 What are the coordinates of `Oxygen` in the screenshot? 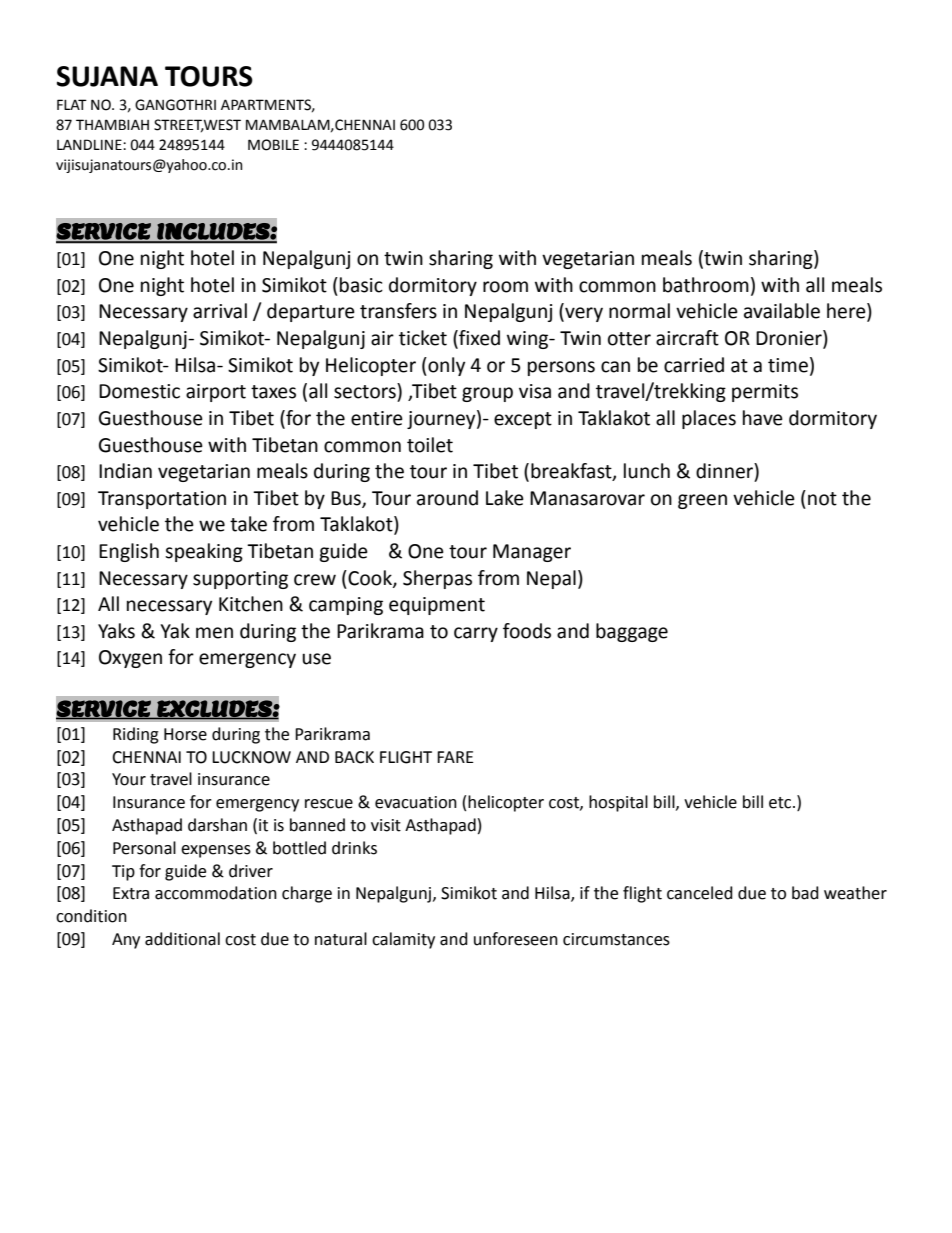 It's located at (130, 659).
